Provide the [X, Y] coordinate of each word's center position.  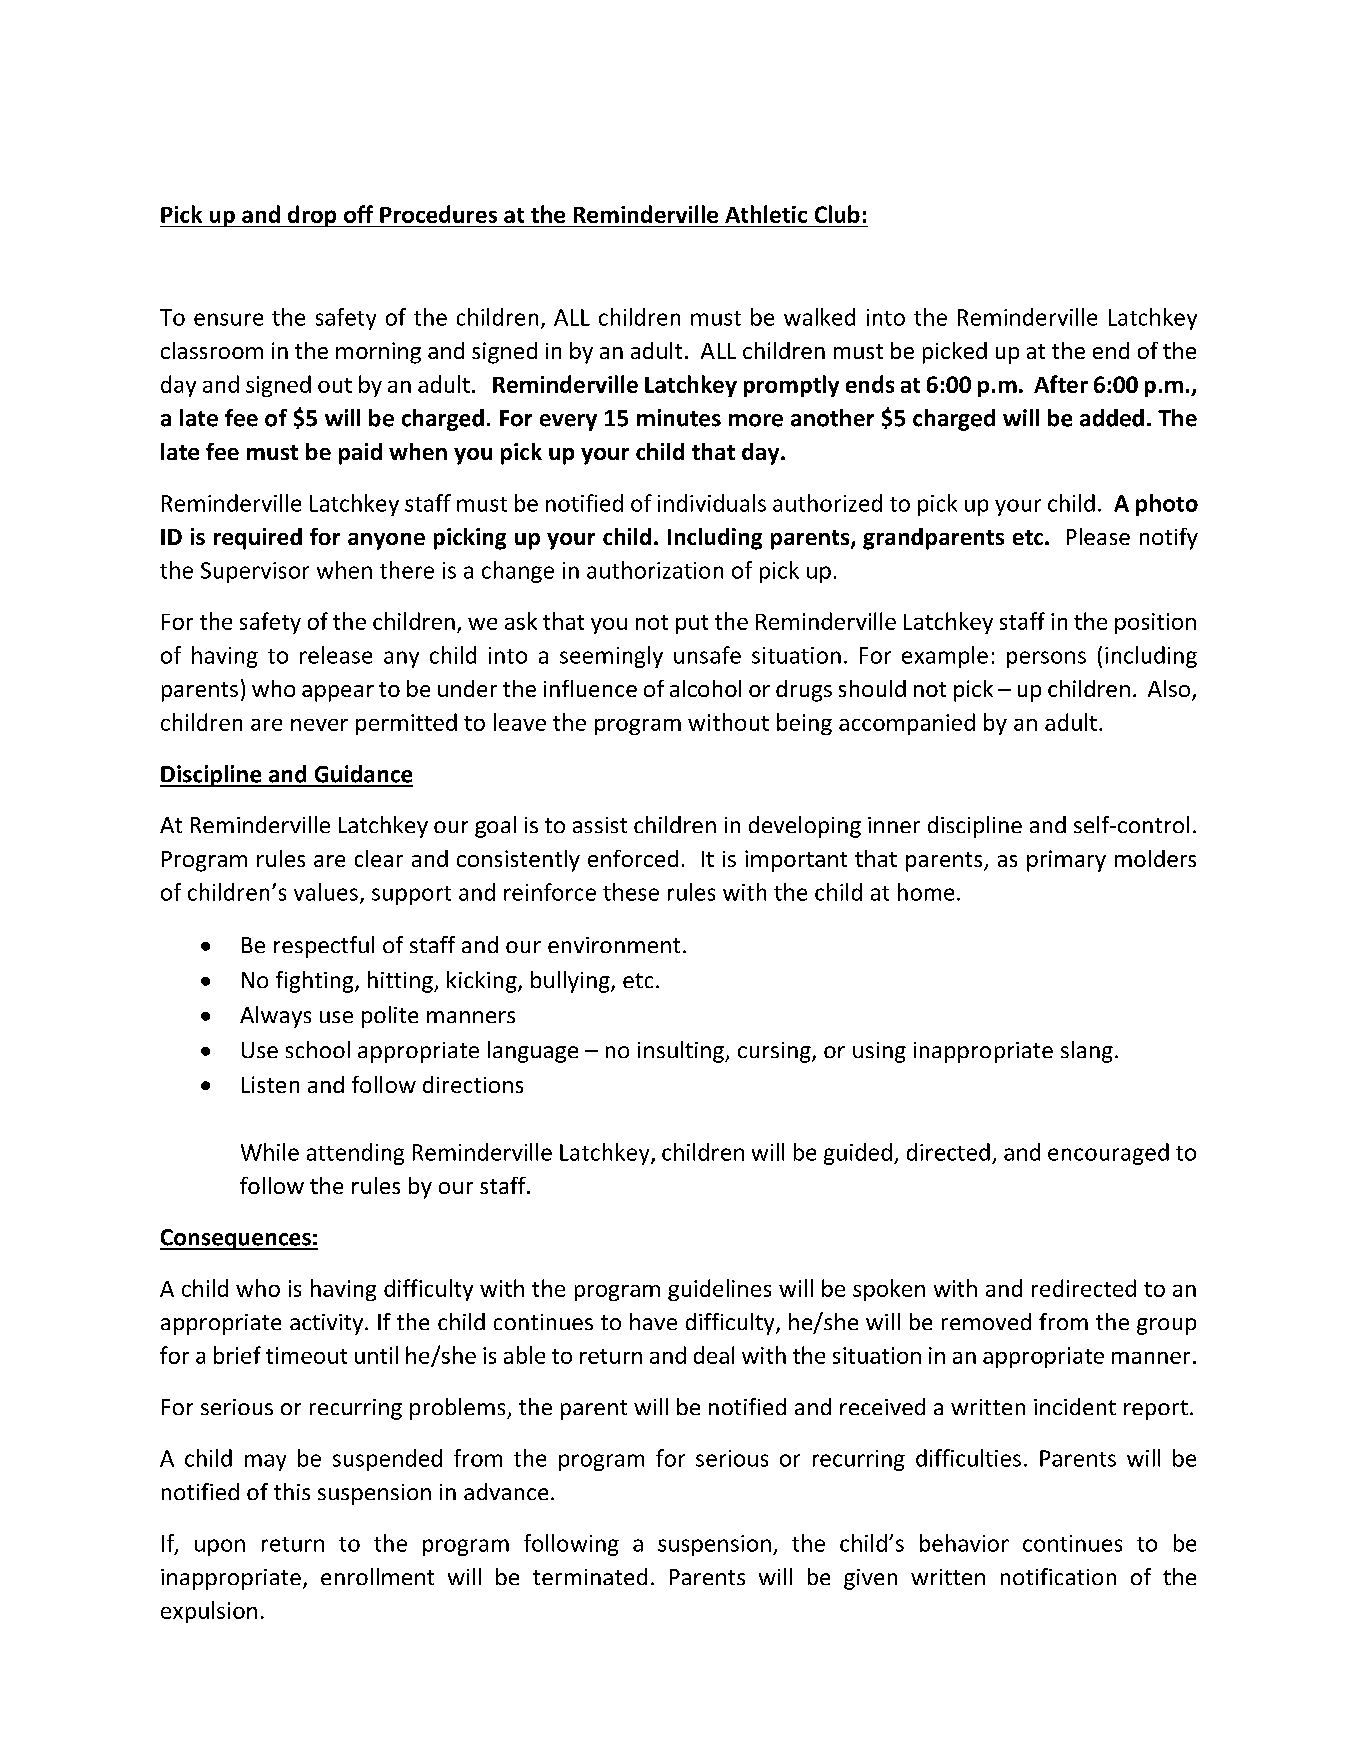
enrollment [377, 1576]
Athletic [766, 214]
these [631, 892]
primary [1066, 861]
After [1061, 384]
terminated [590, 1576]
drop [312, 216]
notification [1058, 1576]
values [326, 892]
